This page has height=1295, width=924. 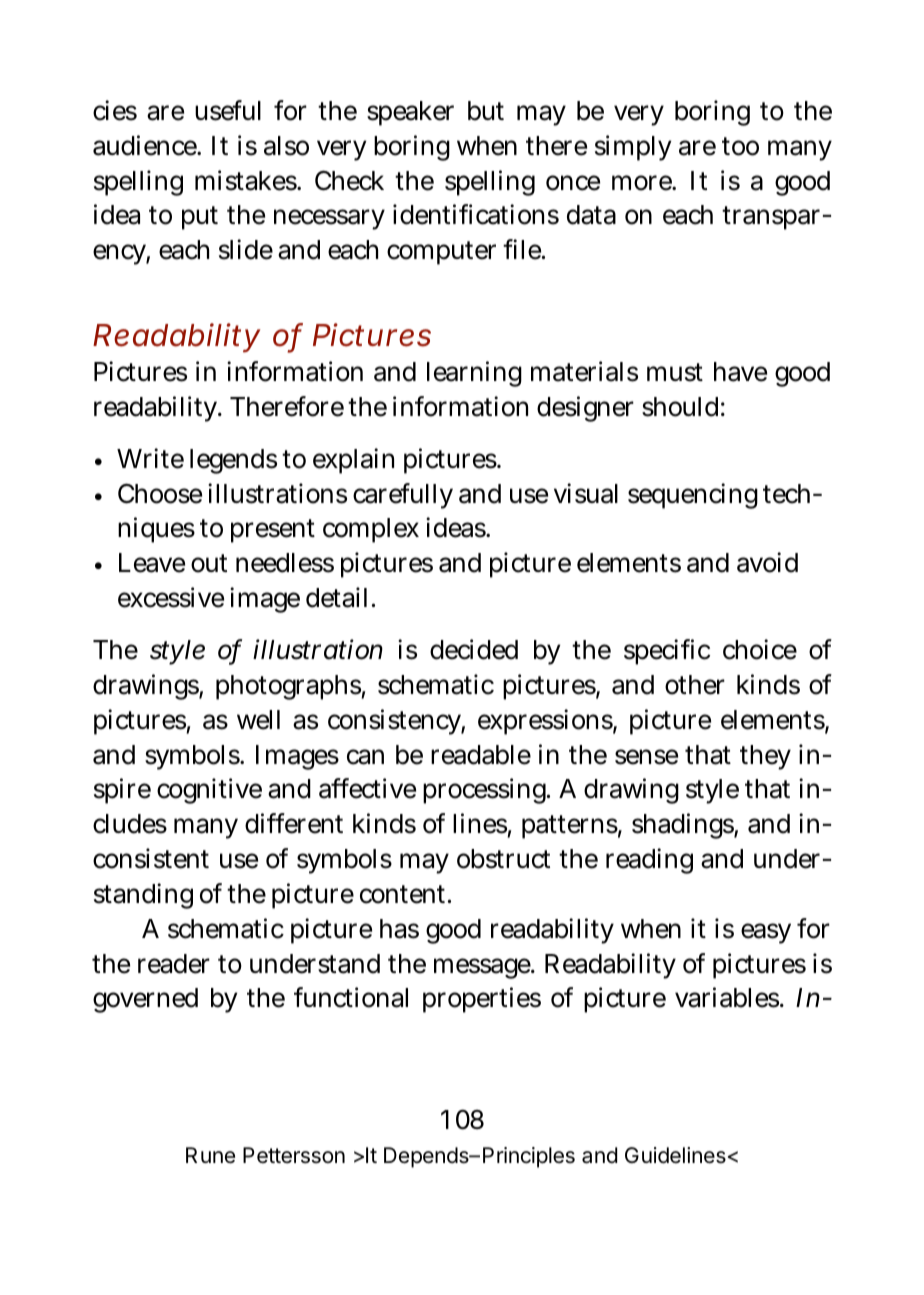 I want to click on carefully, so click(x=403, y=496).
